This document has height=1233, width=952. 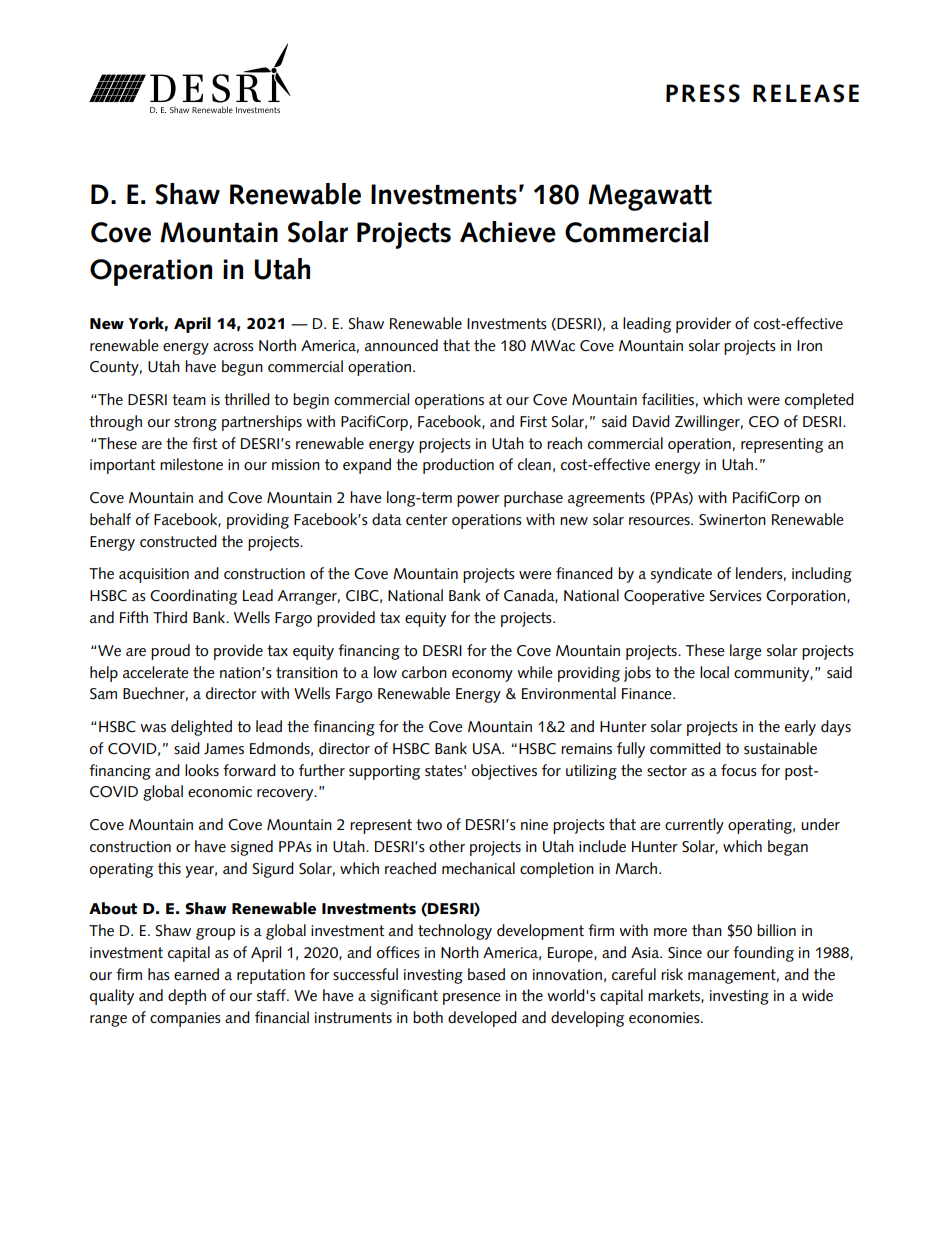 I want to click on depth, so click(x=187, y=997).
